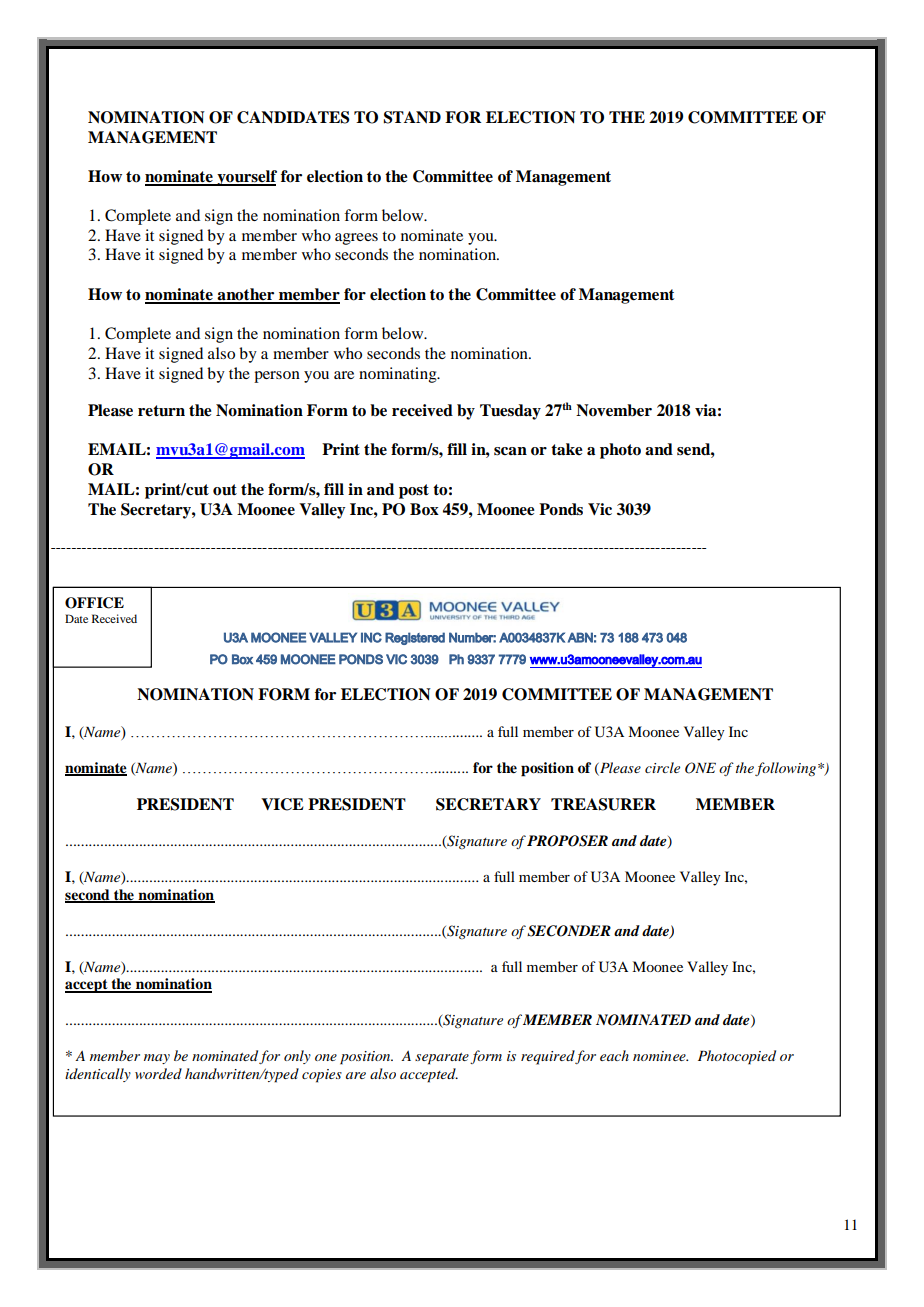 This document has width=924, height=1307. What do you see at coordinates (567, 449) in the document?
I see `take` at bounding box center [567, 449].
